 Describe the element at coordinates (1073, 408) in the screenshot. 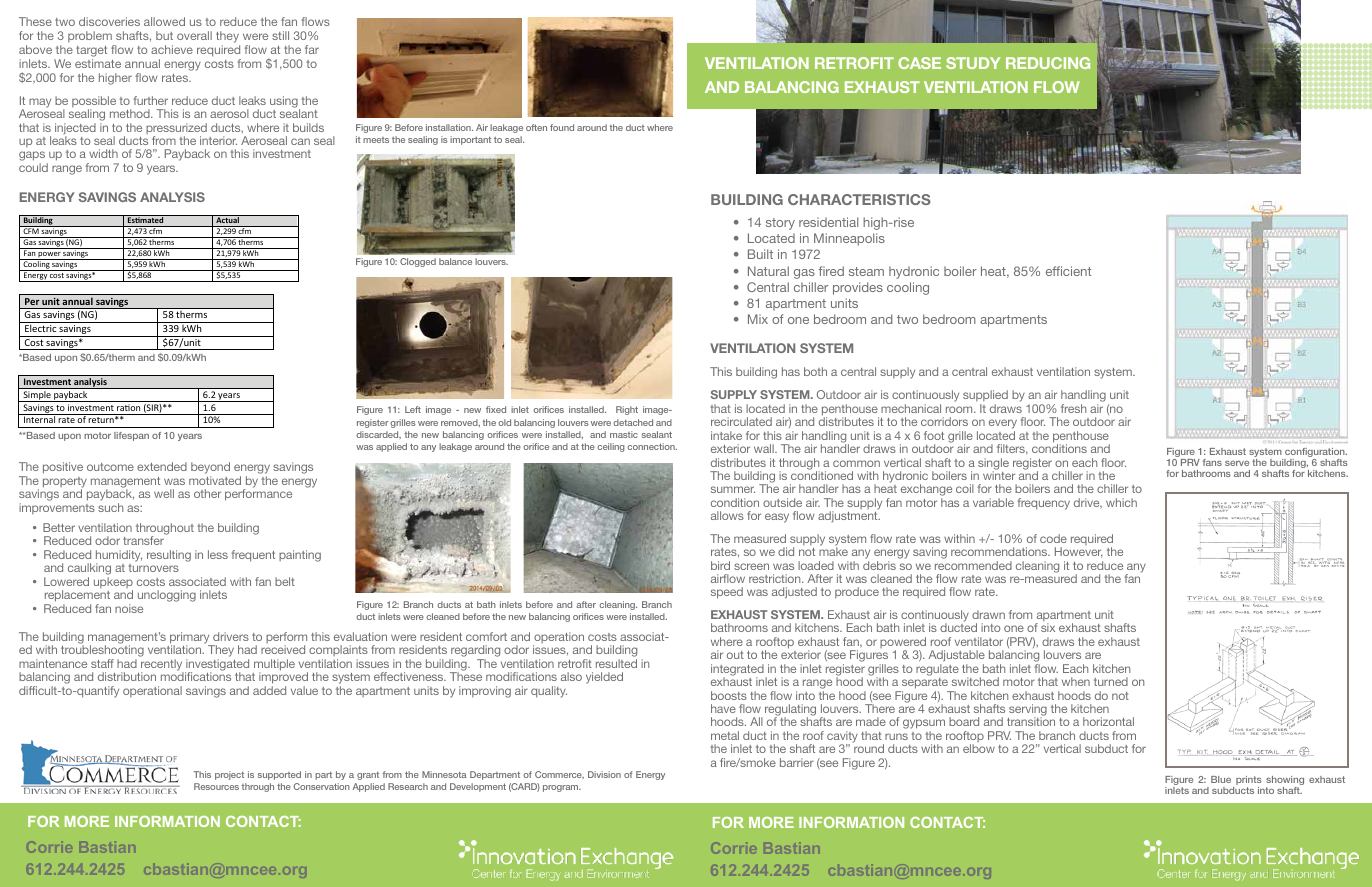

I see `fresh` at that location.
